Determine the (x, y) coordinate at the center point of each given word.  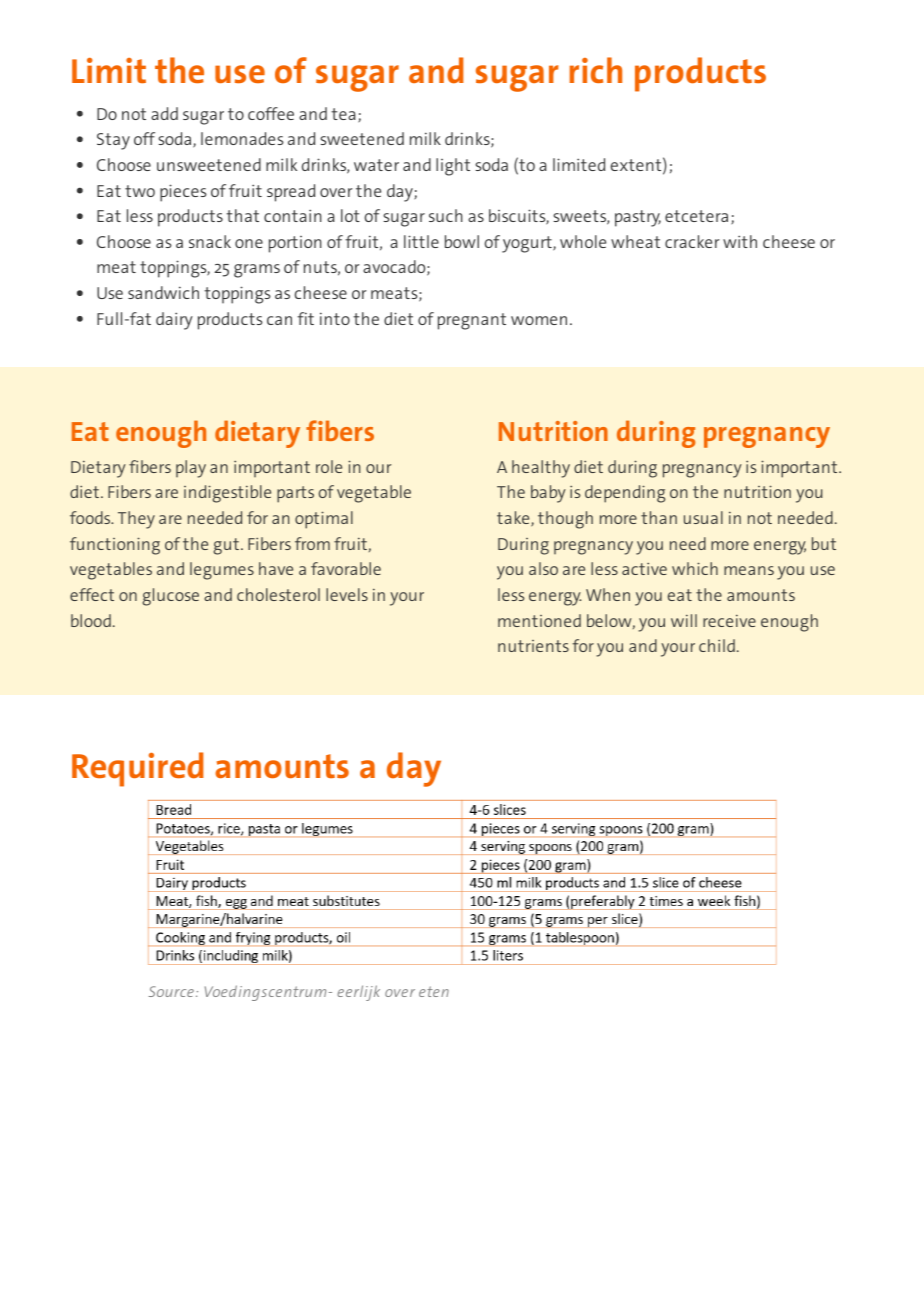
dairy (174, 321)
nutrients (533, 646)
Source (171, 991)
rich (596, 70)
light (453, 167)
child (717, 645)
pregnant (472, 321)
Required (138, 769)
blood (91, 620)
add (164, 113)
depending (625, 494)
